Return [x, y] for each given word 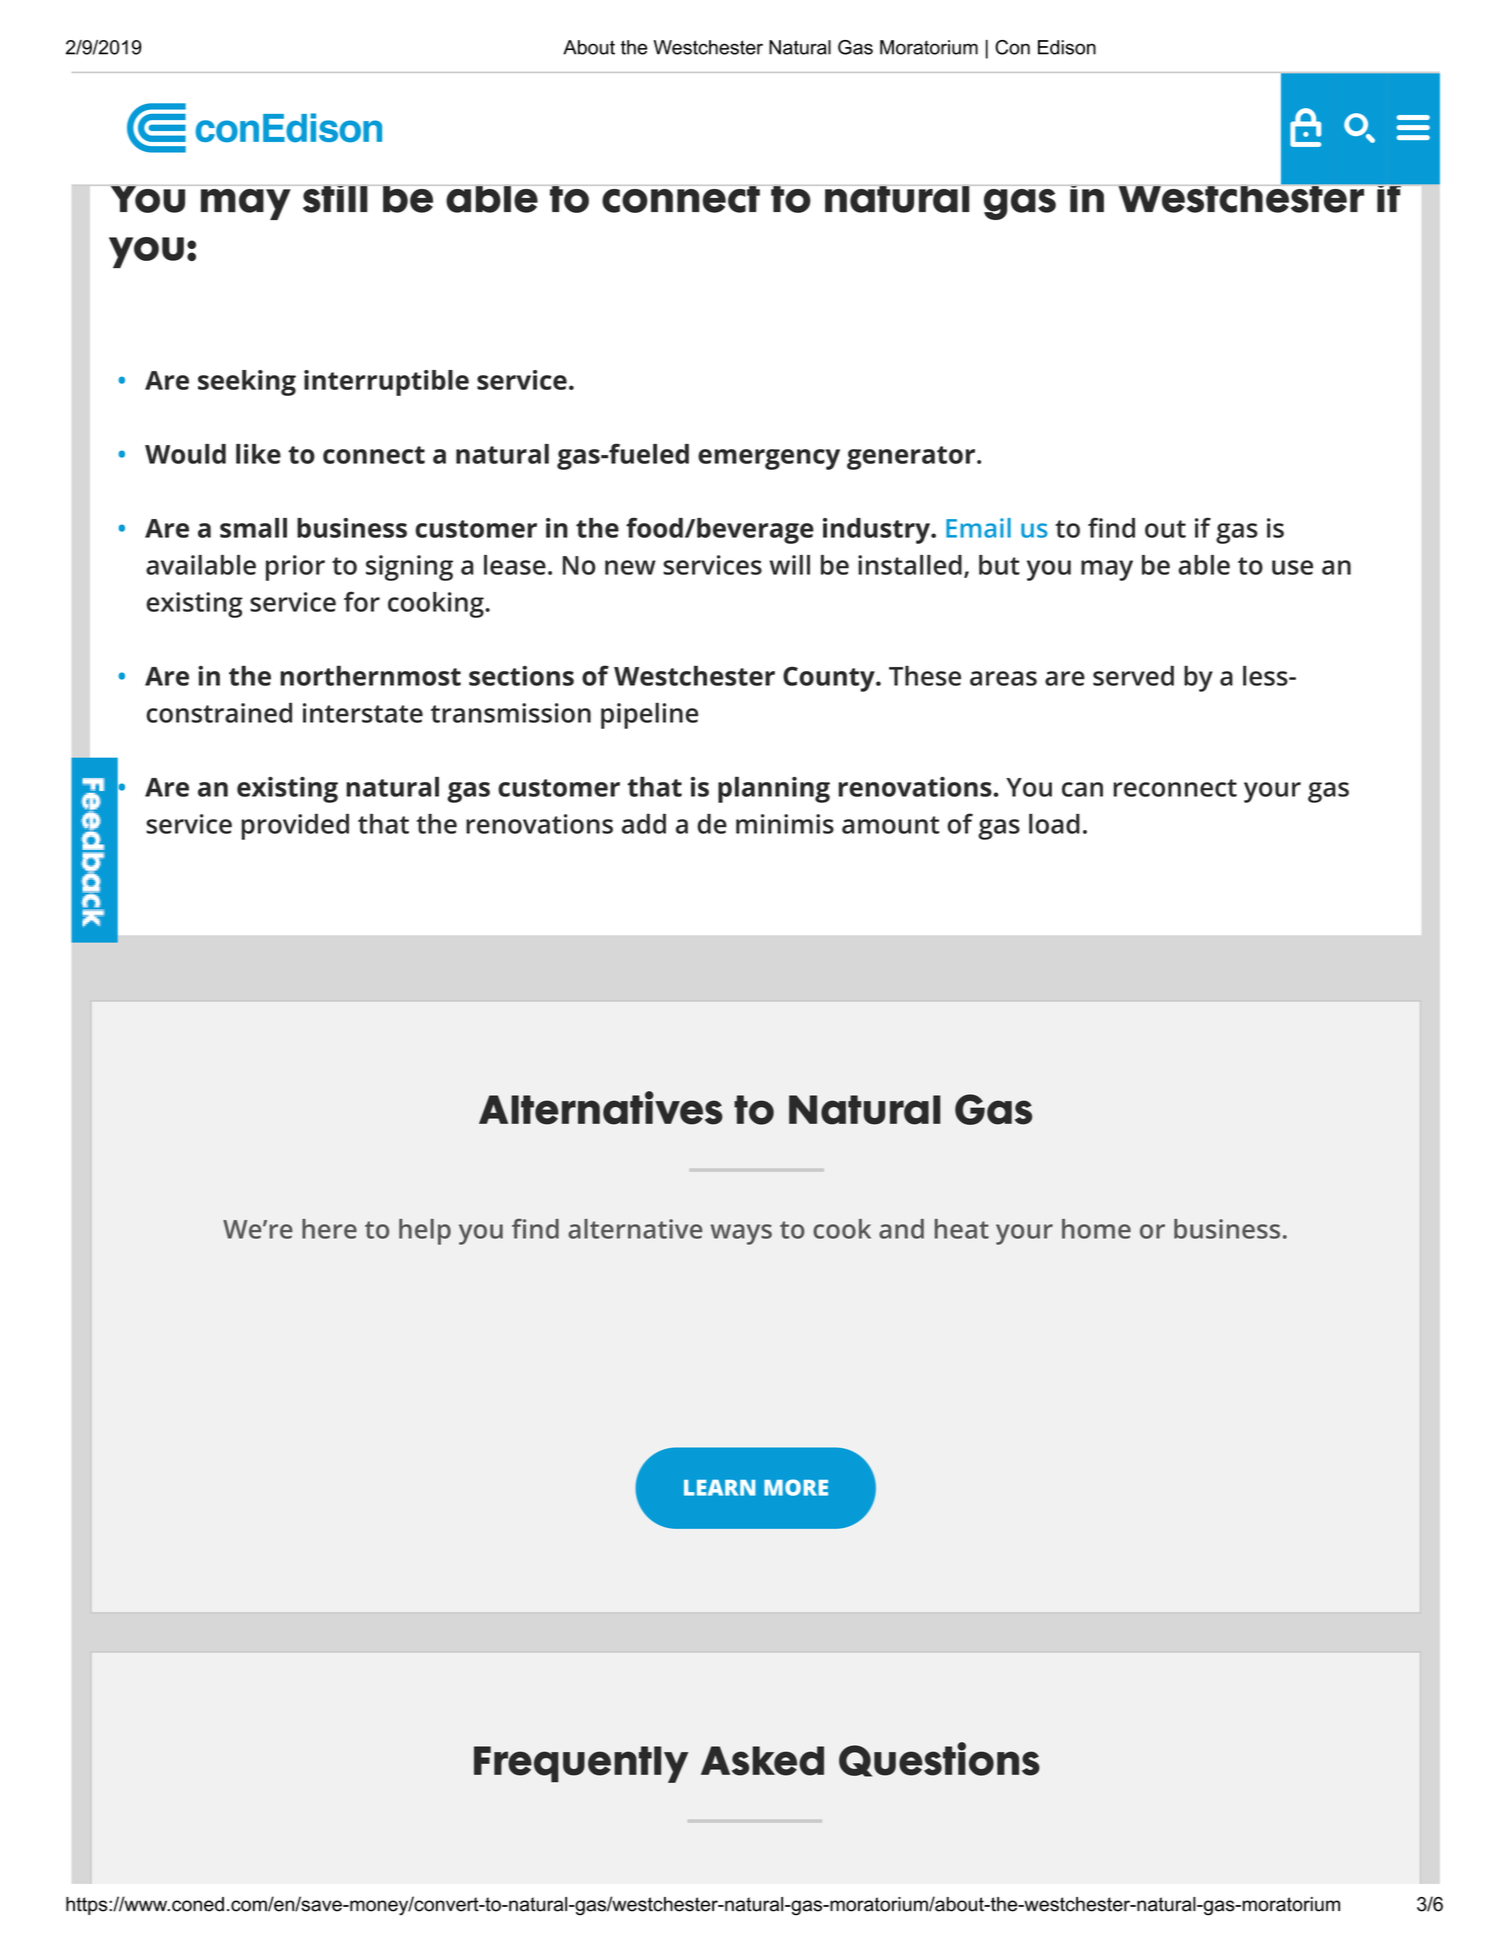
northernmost [370, 676]
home [1096, 1229]
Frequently [581, 1764]
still [335, 199]
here [329, 1229]
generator [911, 458]
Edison [1067, 47]
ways [741, 1234]
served [1133, 676]
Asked [762, 1761]
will [789, 565]
